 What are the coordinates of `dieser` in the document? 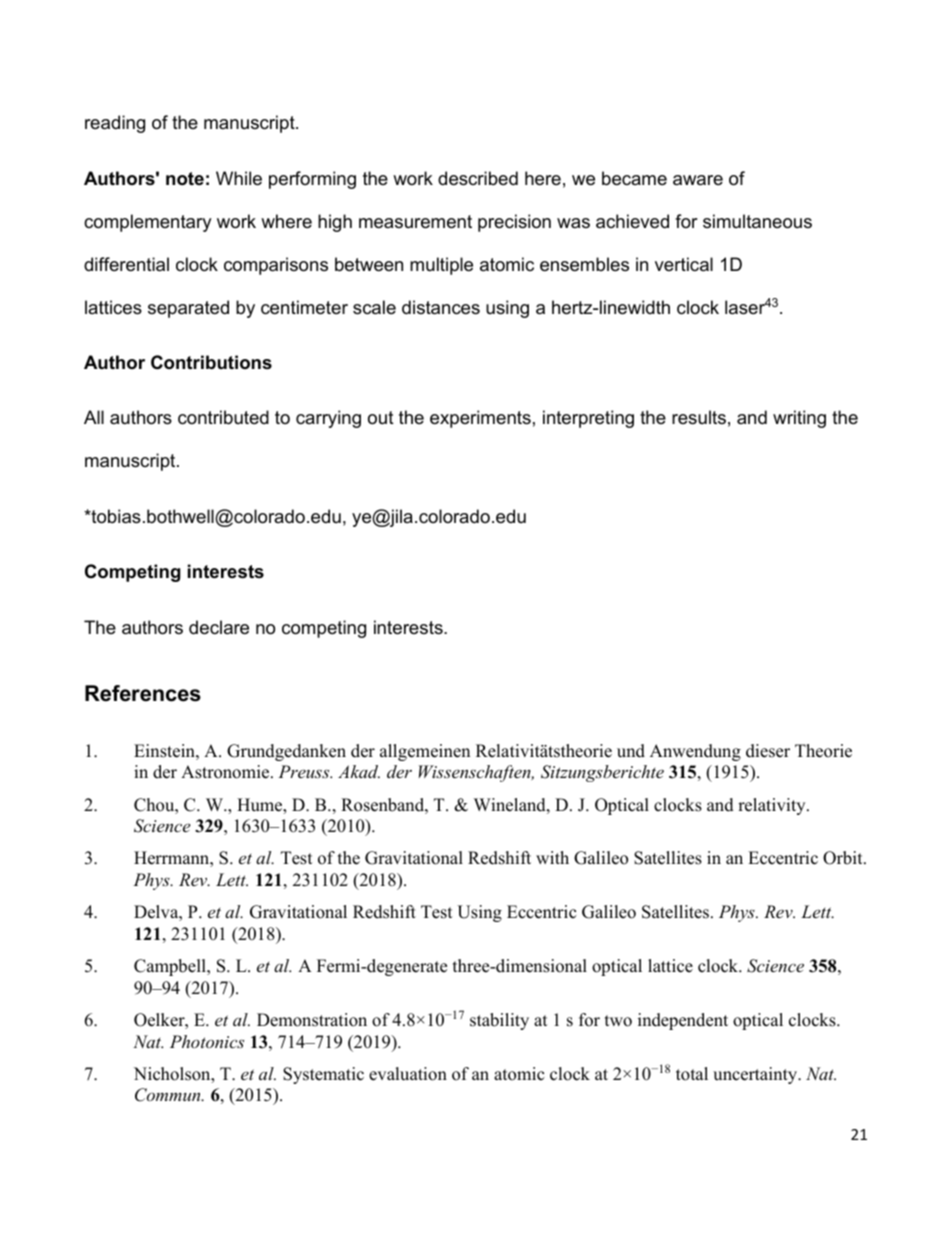 It's located at (768, 751).
